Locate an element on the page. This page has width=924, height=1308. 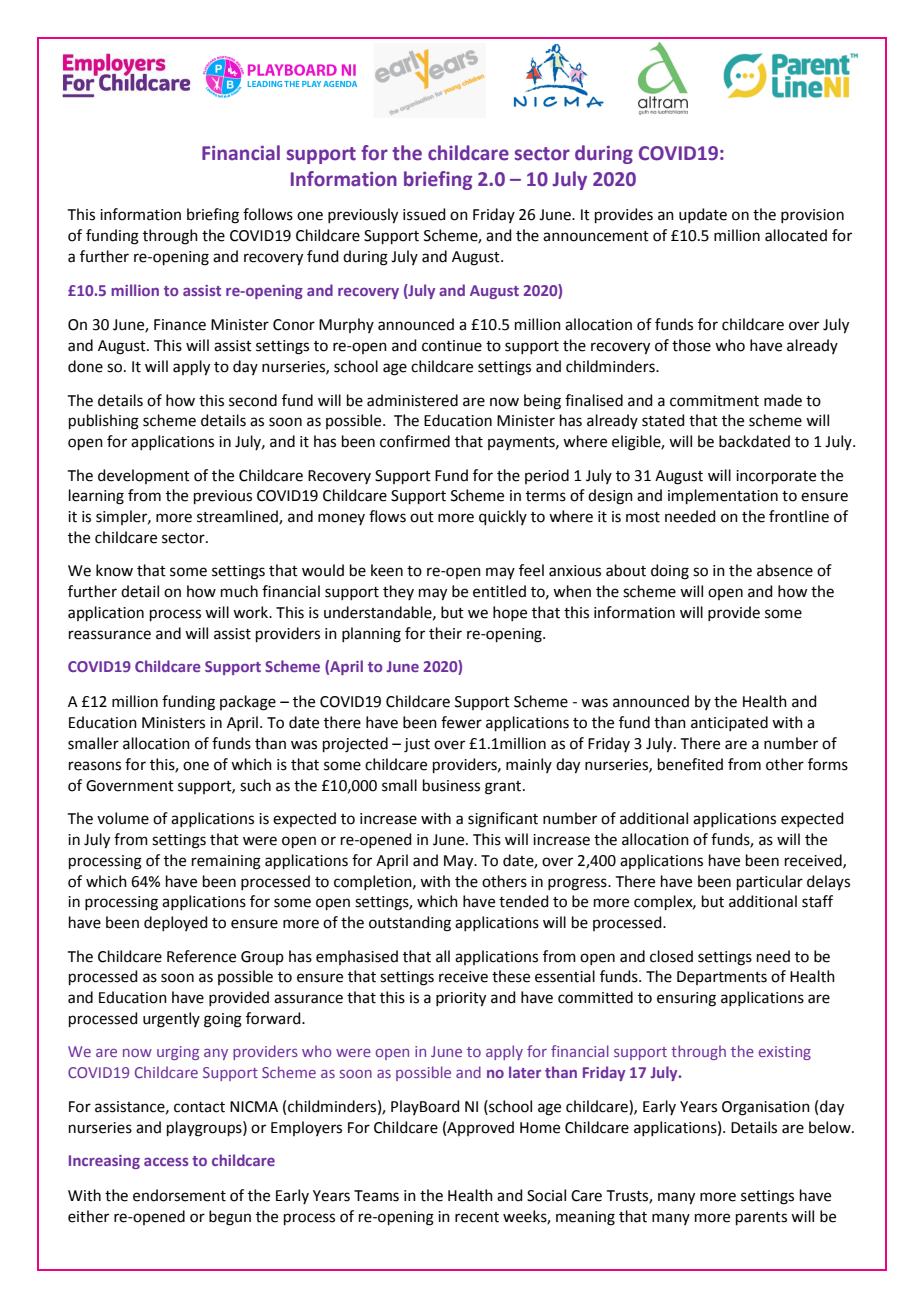
package is located at coordinates (248, 703).
